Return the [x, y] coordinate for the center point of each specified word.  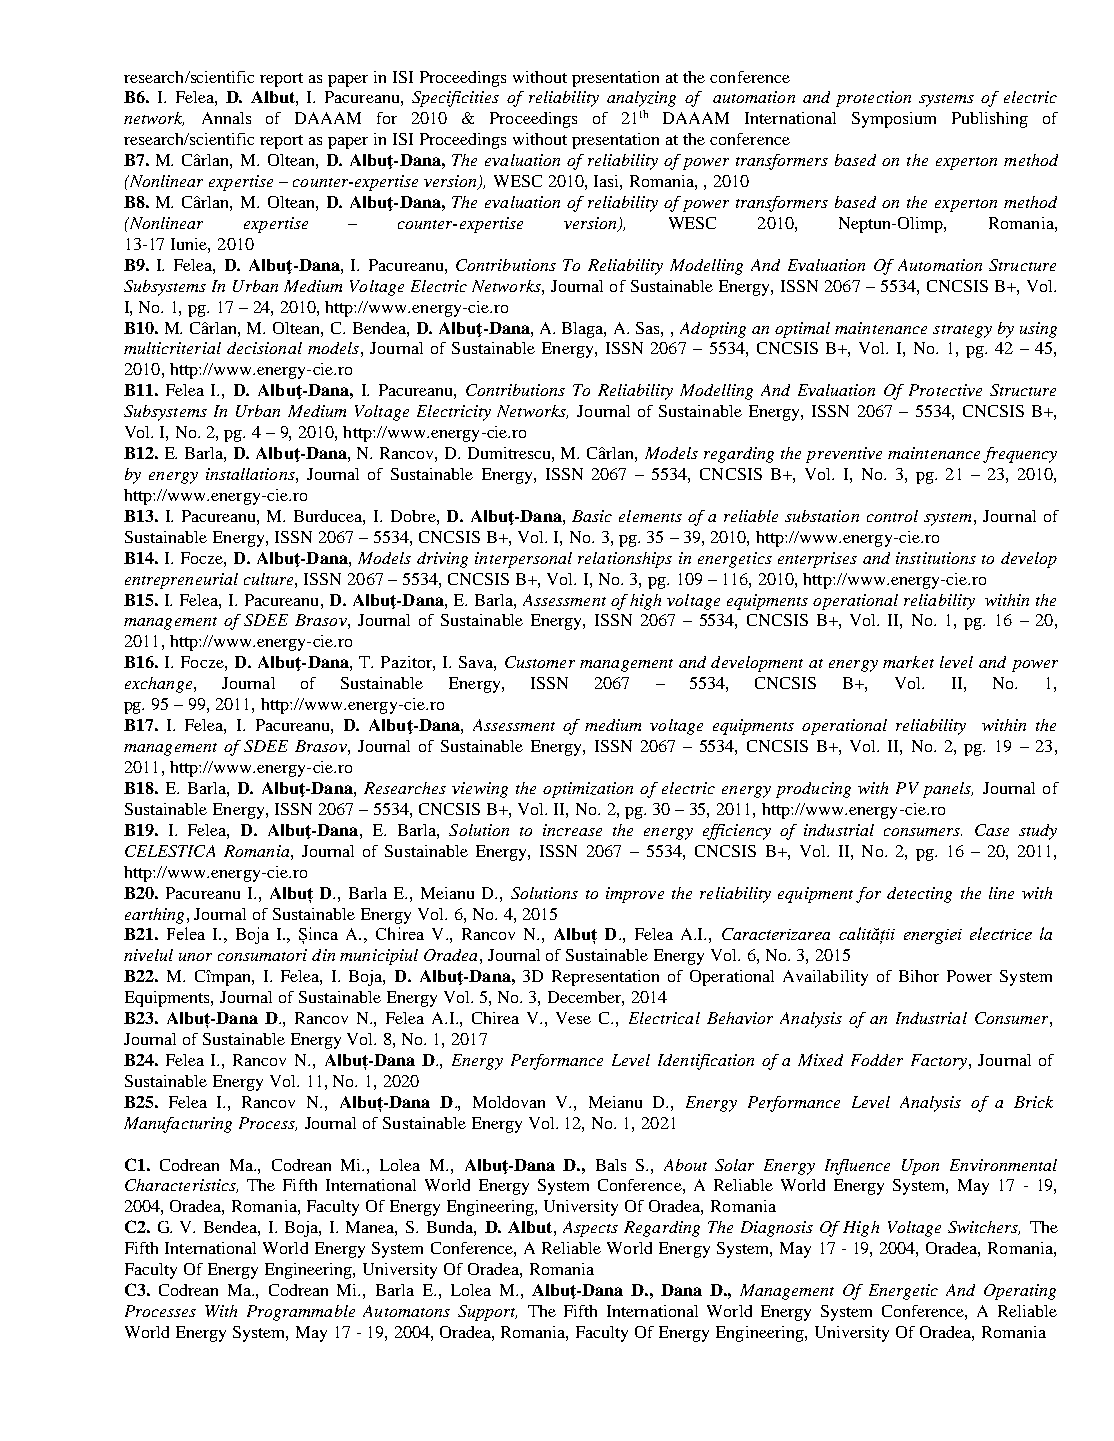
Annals [226, 118]
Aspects [590, 1229]
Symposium [894, 120]
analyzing [641, 99]
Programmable [301, 1313]
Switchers [984, 1228]
